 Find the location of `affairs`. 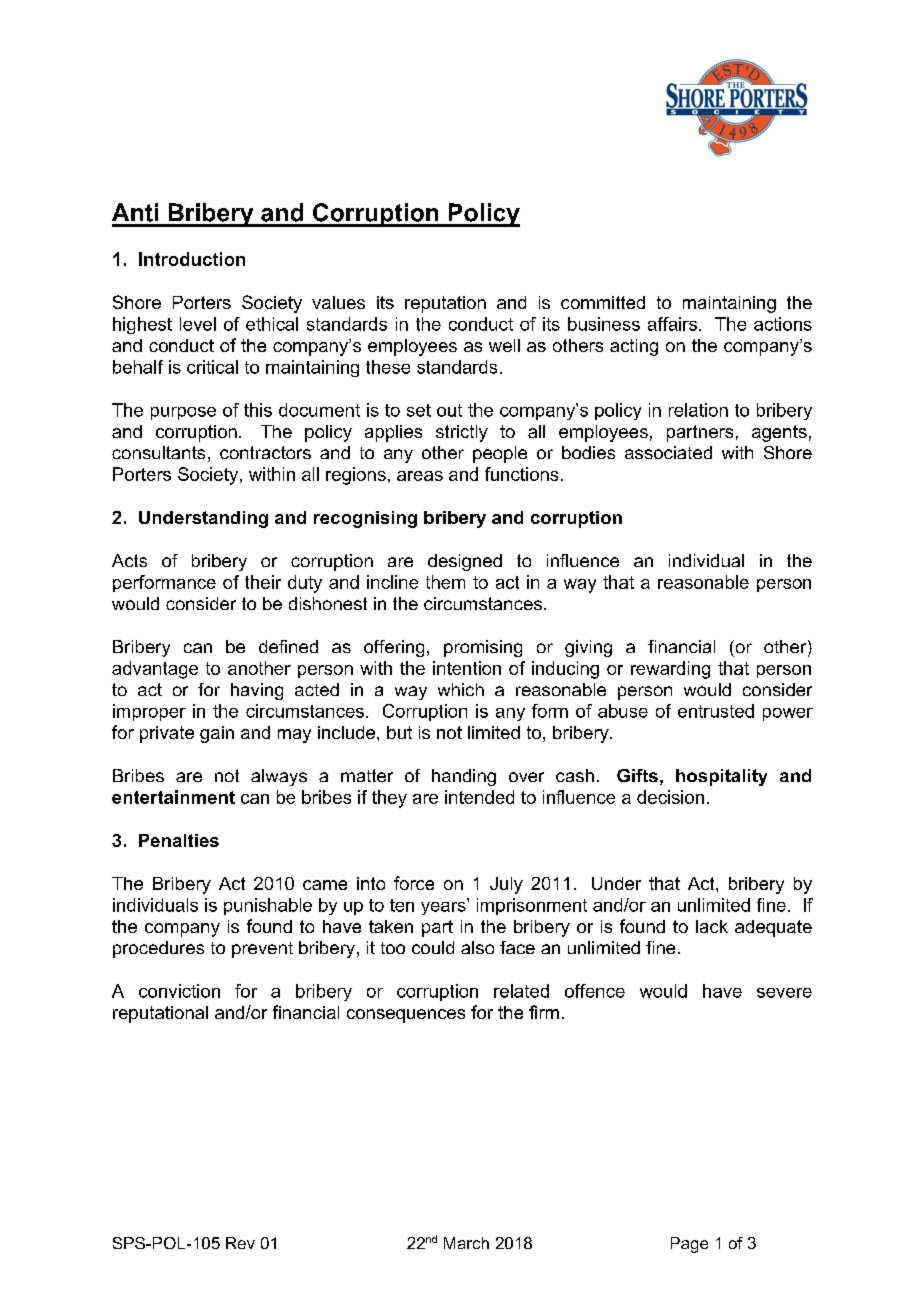

affairs is located at coordinates (672, 324).
